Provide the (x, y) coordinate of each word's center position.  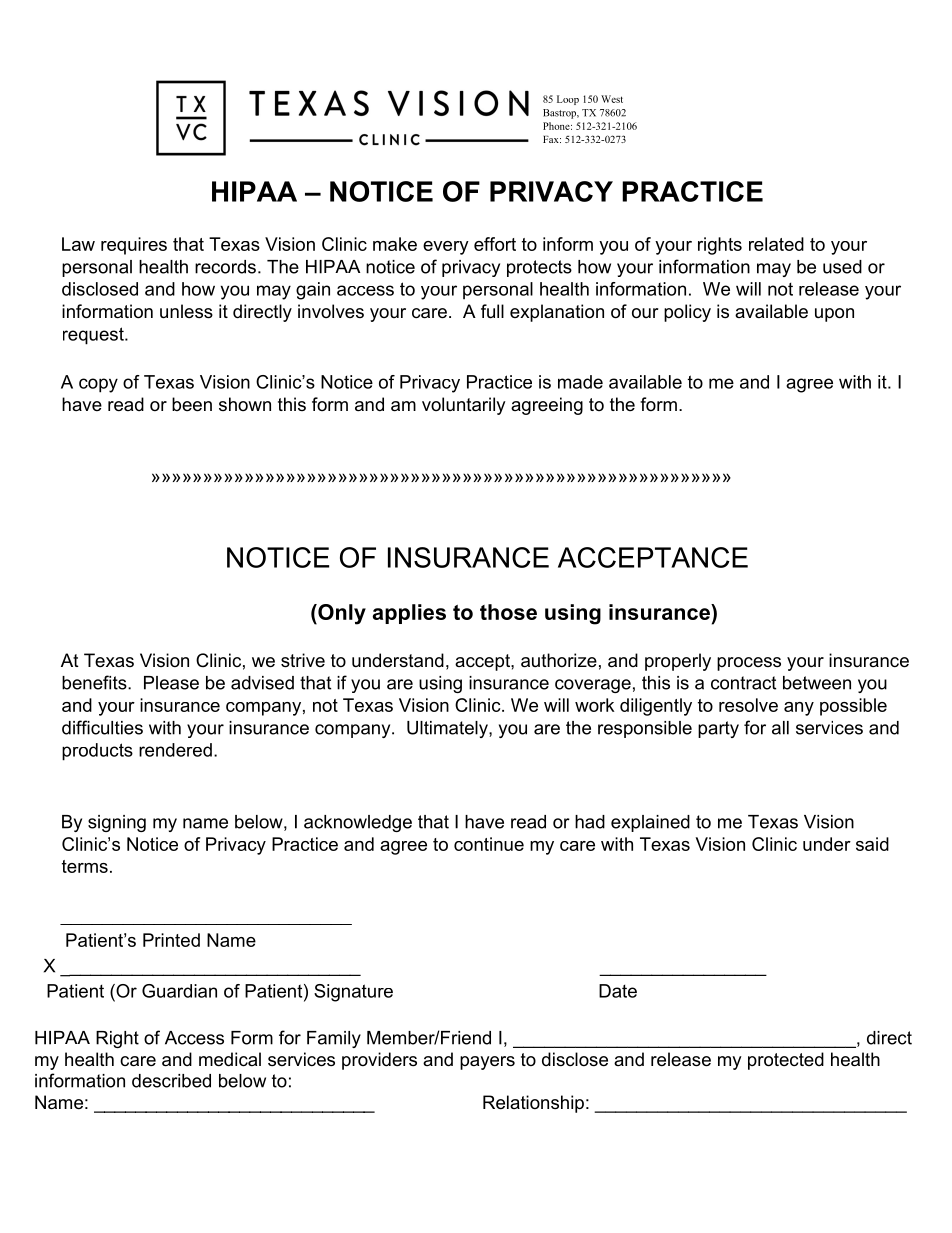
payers (487, 1063)
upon (834, 315)
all (780, 728)
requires (134, 246)
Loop (568, 100)
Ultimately (448, 729)
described (171, 1081)
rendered (175, 750)
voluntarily (464, 406)
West (612, 99)
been (192, 404)
